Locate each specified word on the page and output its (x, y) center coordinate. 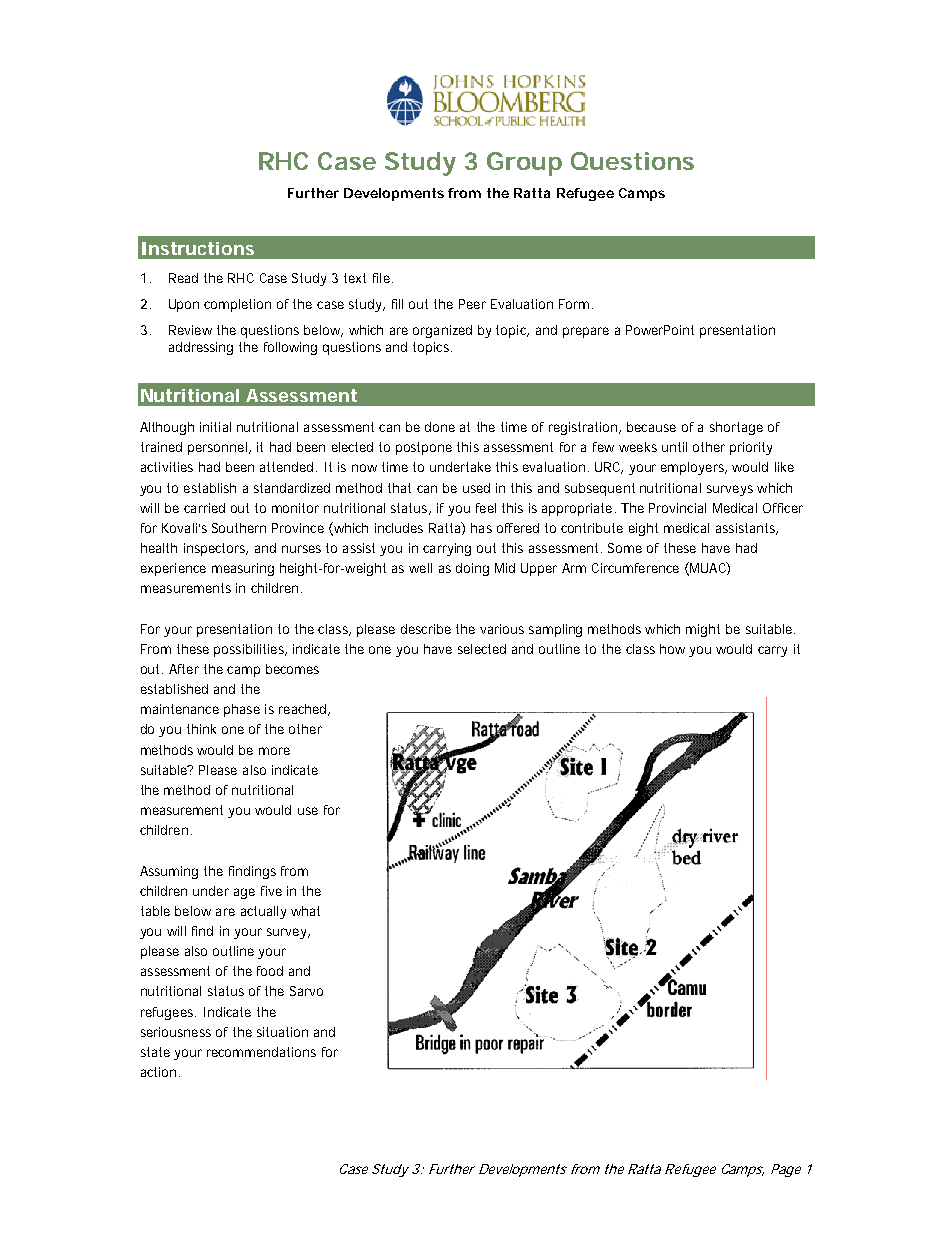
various (502, 629)
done (440, 427)
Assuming (169, 872)
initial (215, 427)
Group (524, 164)
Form (574, 304)
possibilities (250, 650)
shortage (736, 428)
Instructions (198, 248)
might (703, 630)
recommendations (261, 1052)
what (305, 911)
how (672, 649)
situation (282, 1032)
